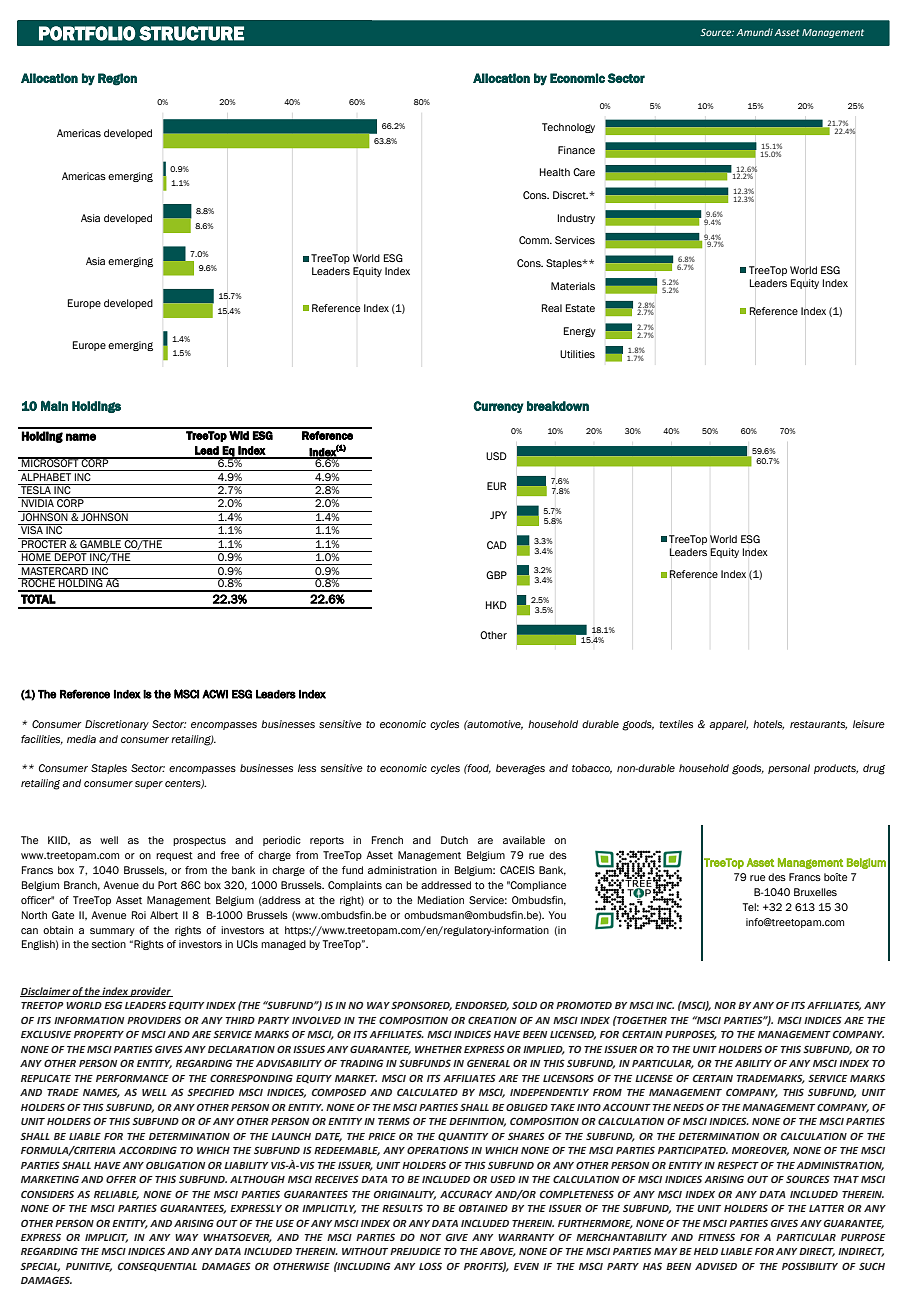  What do you see at coordinates (552, 308) in the document?
I see `Real` at bounding box center [552, 308].
